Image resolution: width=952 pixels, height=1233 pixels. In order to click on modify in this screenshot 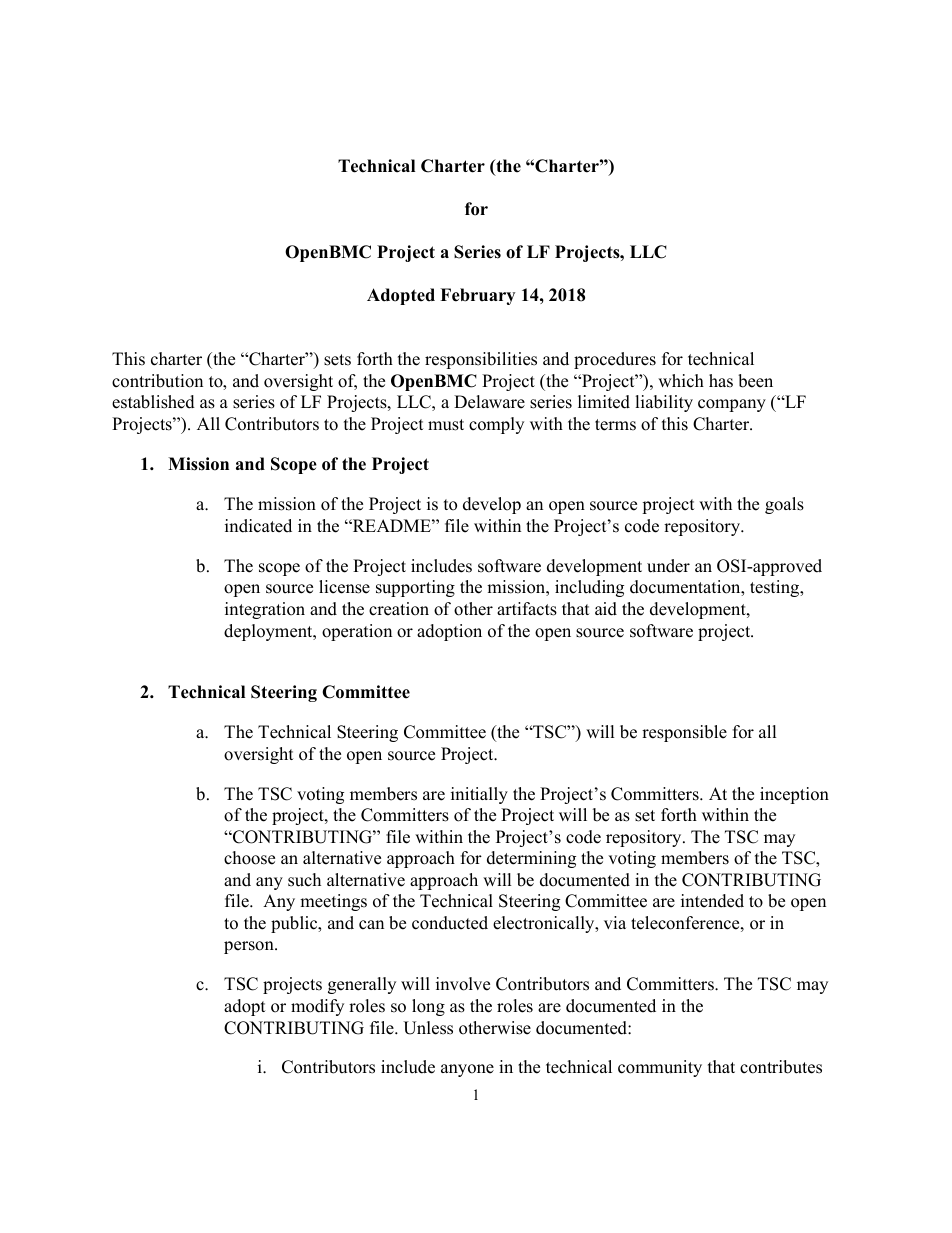, I will do `click(317, 1007)`.
